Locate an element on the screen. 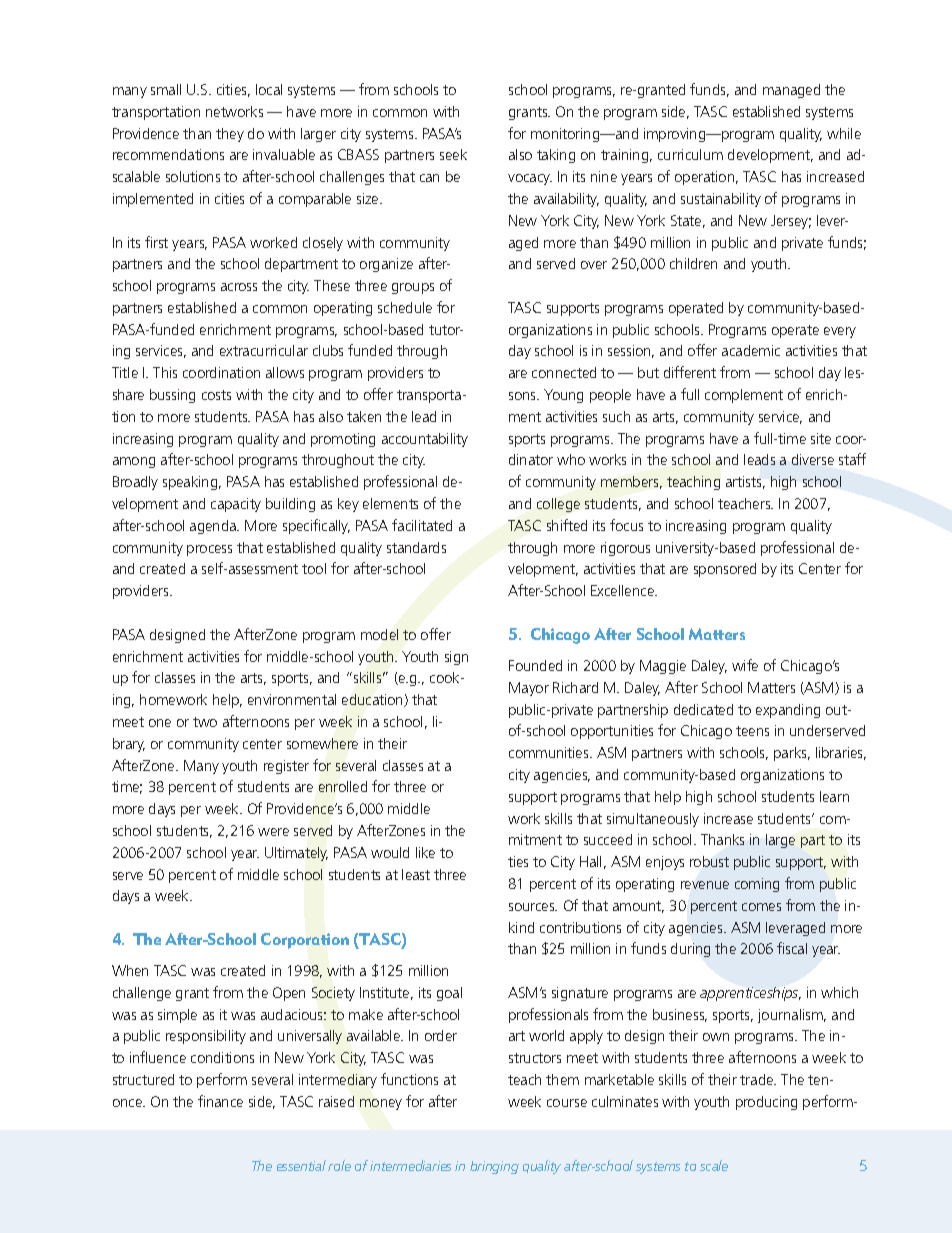 The image size is (952, 1233). Founded is located at coordinates (535, 665).
